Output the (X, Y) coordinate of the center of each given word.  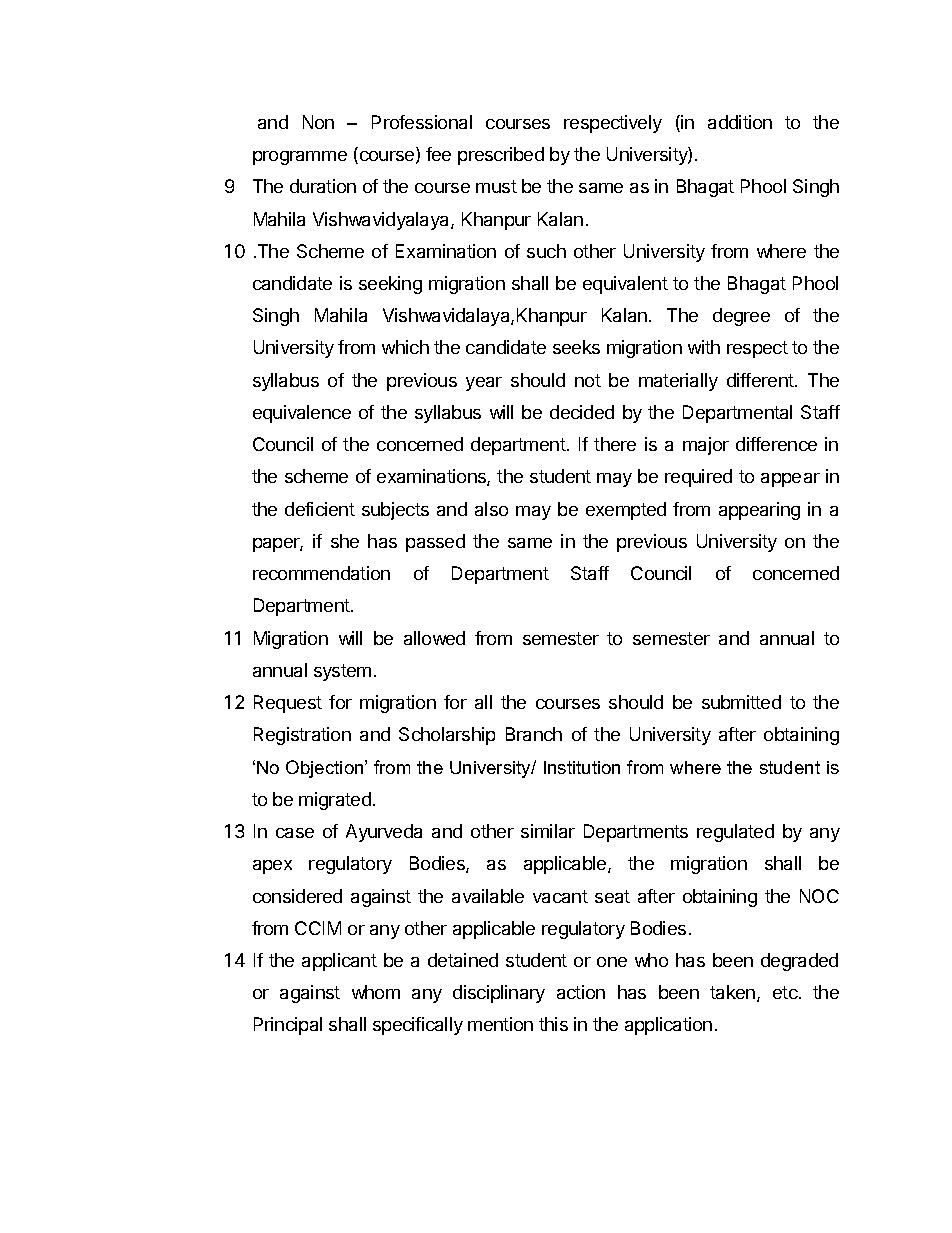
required (698, 478)
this (553, 1024)
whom (376, 992)
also (491, 509)
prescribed (501, 156)
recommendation (321, 573)
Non (318, 122)
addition (740, 122)
